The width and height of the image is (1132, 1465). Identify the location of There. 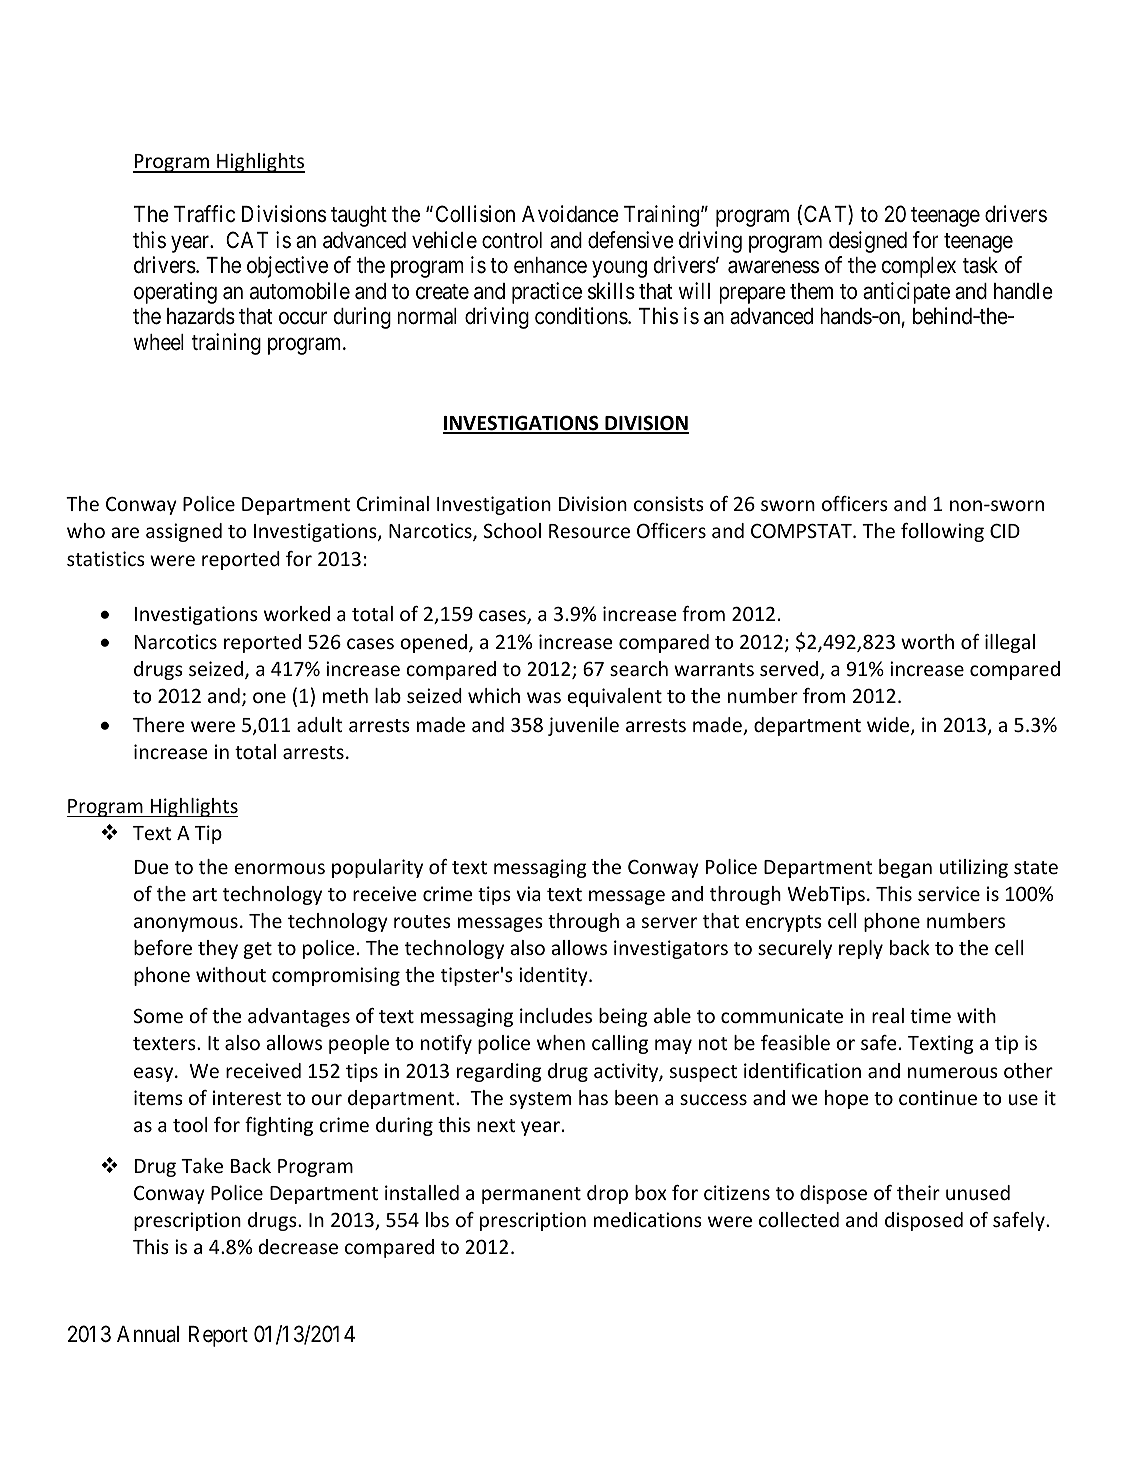
(158, 724).
